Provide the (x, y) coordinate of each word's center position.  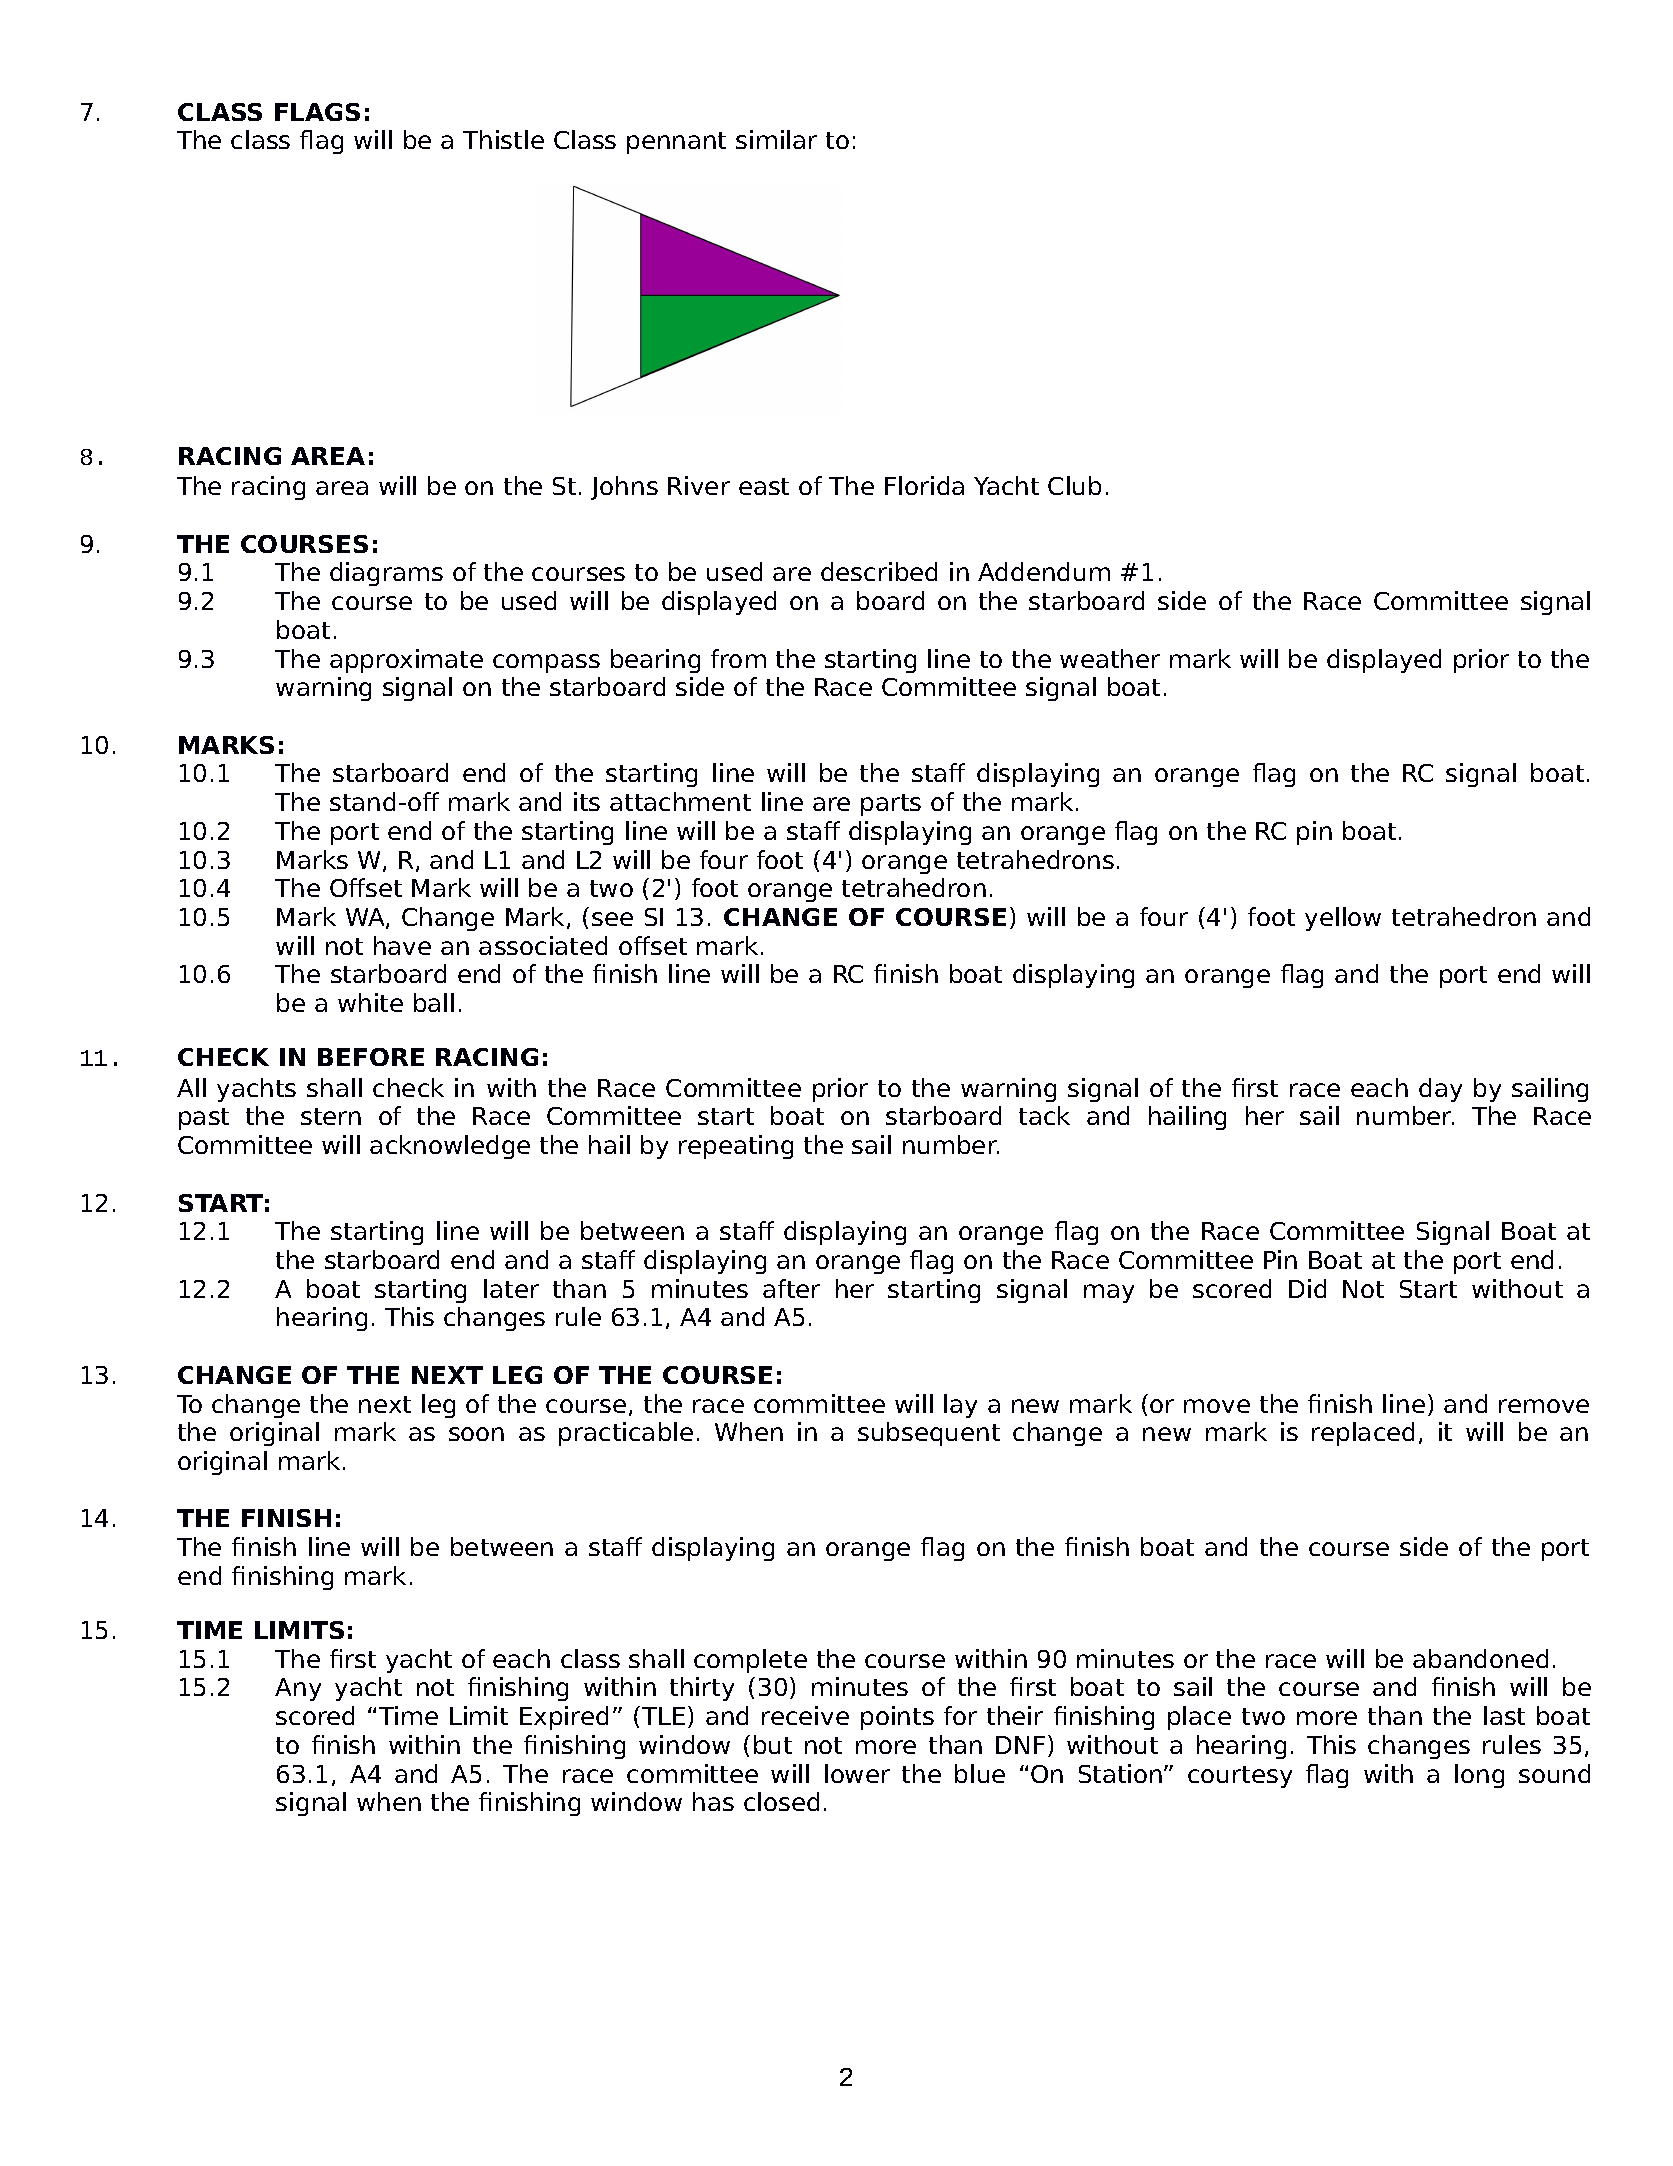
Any (298, 1689)
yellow (1343, 919)
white (370, 1002)
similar (776, 139)
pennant (676, 143)
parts (891, 805)
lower (857, 1773)
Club (1074, 485)
